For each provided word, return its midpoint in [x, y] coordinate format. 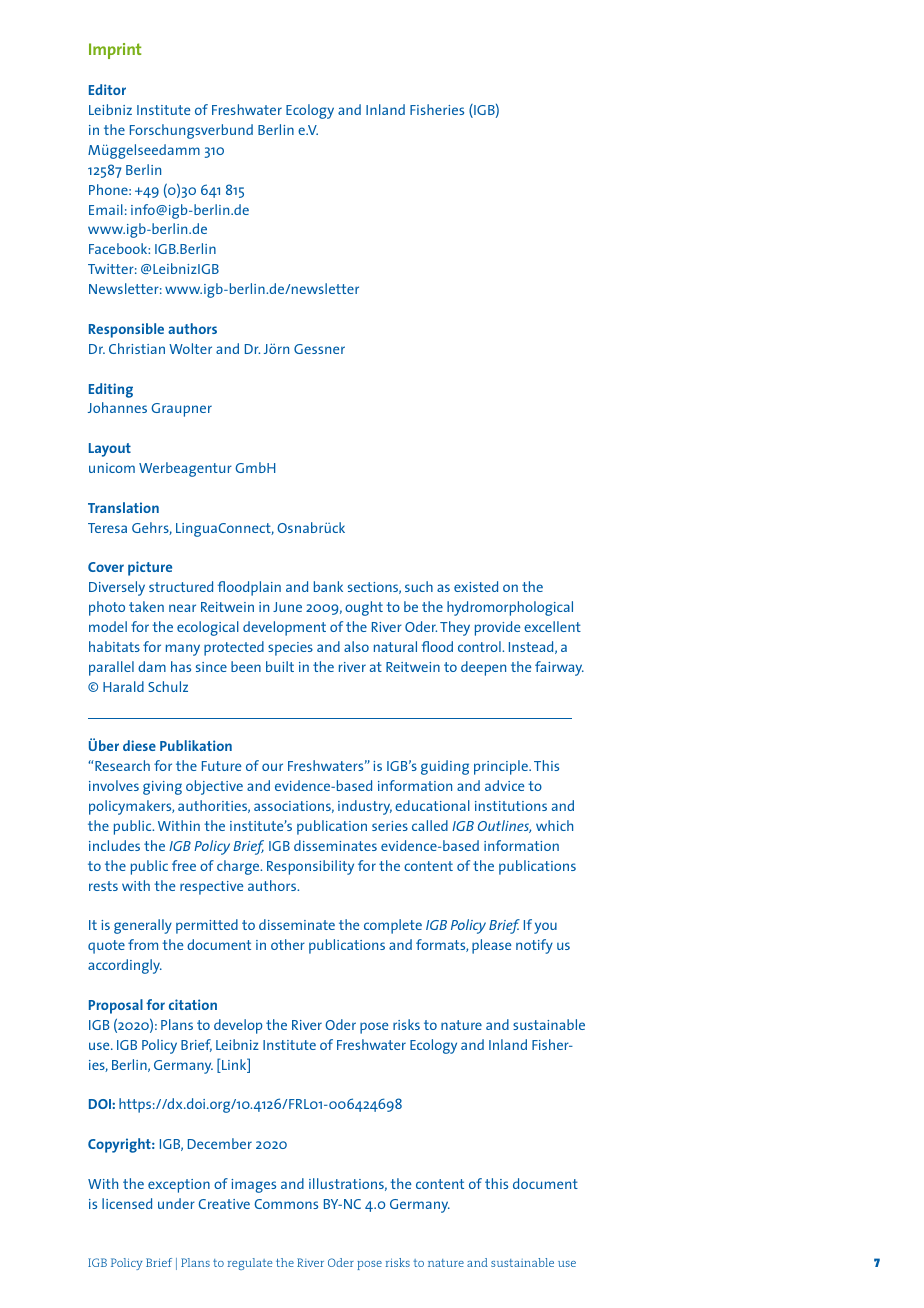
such [419, 586]
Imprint [115, 51]
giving [162, 788]
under [176, 1203]
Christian [137, 348]
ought [364, 608]
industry [365, 807]
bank [328, 586]
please [491, 946]
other [288, 944]
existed [476, 586]
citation [193, 1004]
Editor [107, 89]
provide [497, 628]
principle [502, 767]
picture [150, 568]
